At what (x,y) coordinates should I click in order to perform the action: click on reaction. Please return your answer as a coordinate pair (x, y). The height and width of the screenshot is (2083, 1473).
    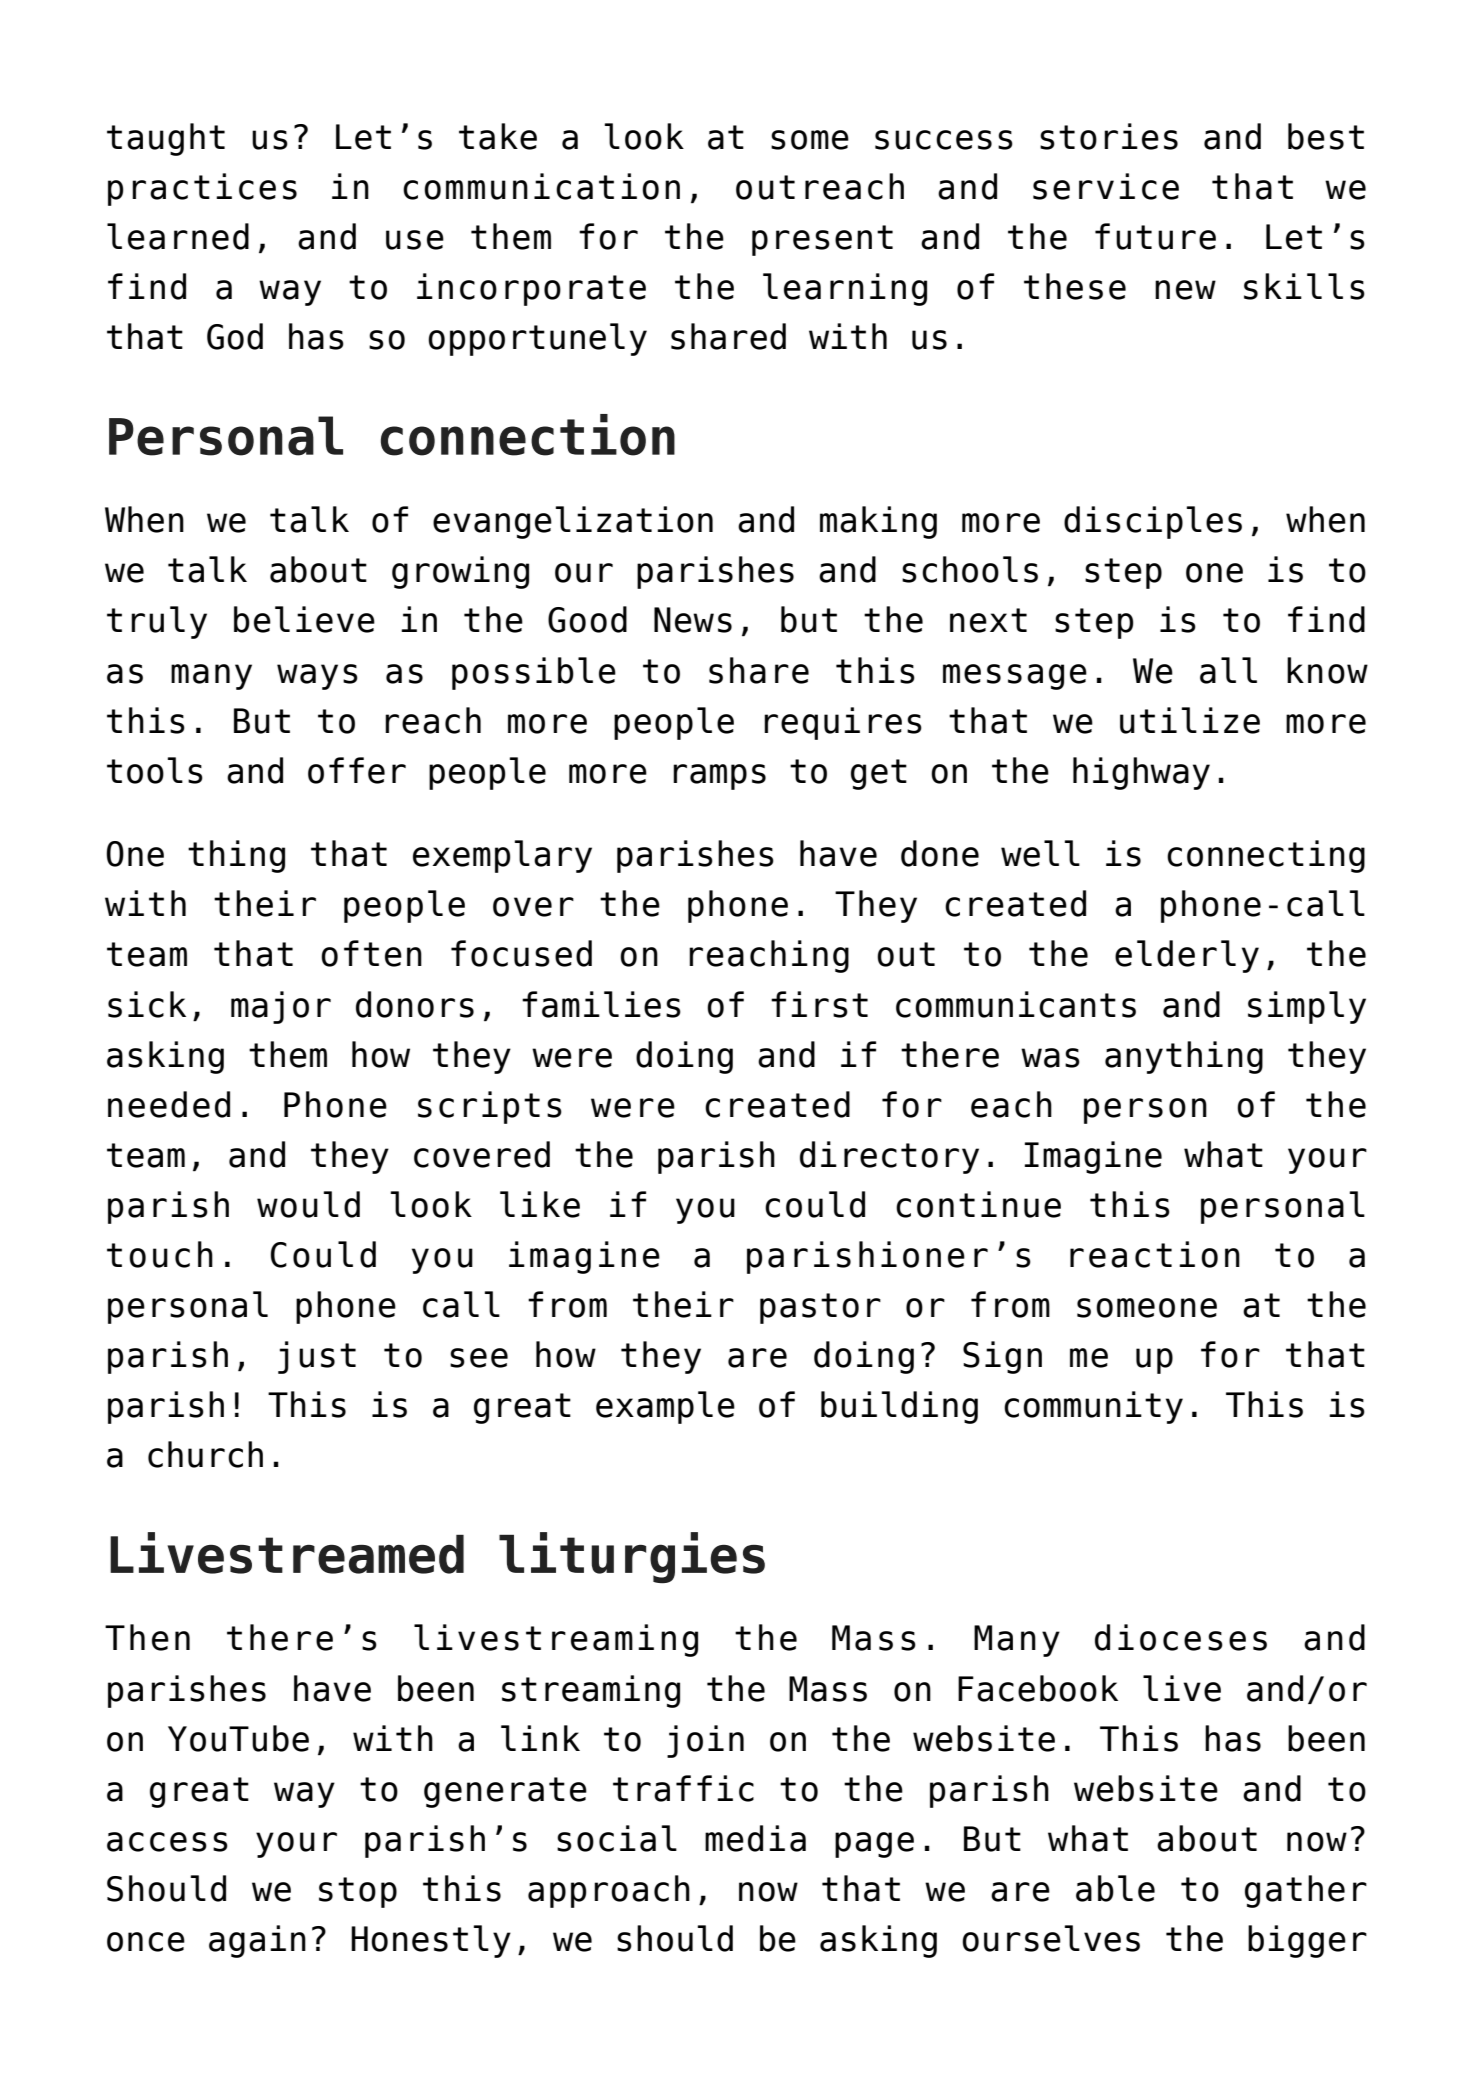
    Looking at the image, I should click on (1155, 1254).
